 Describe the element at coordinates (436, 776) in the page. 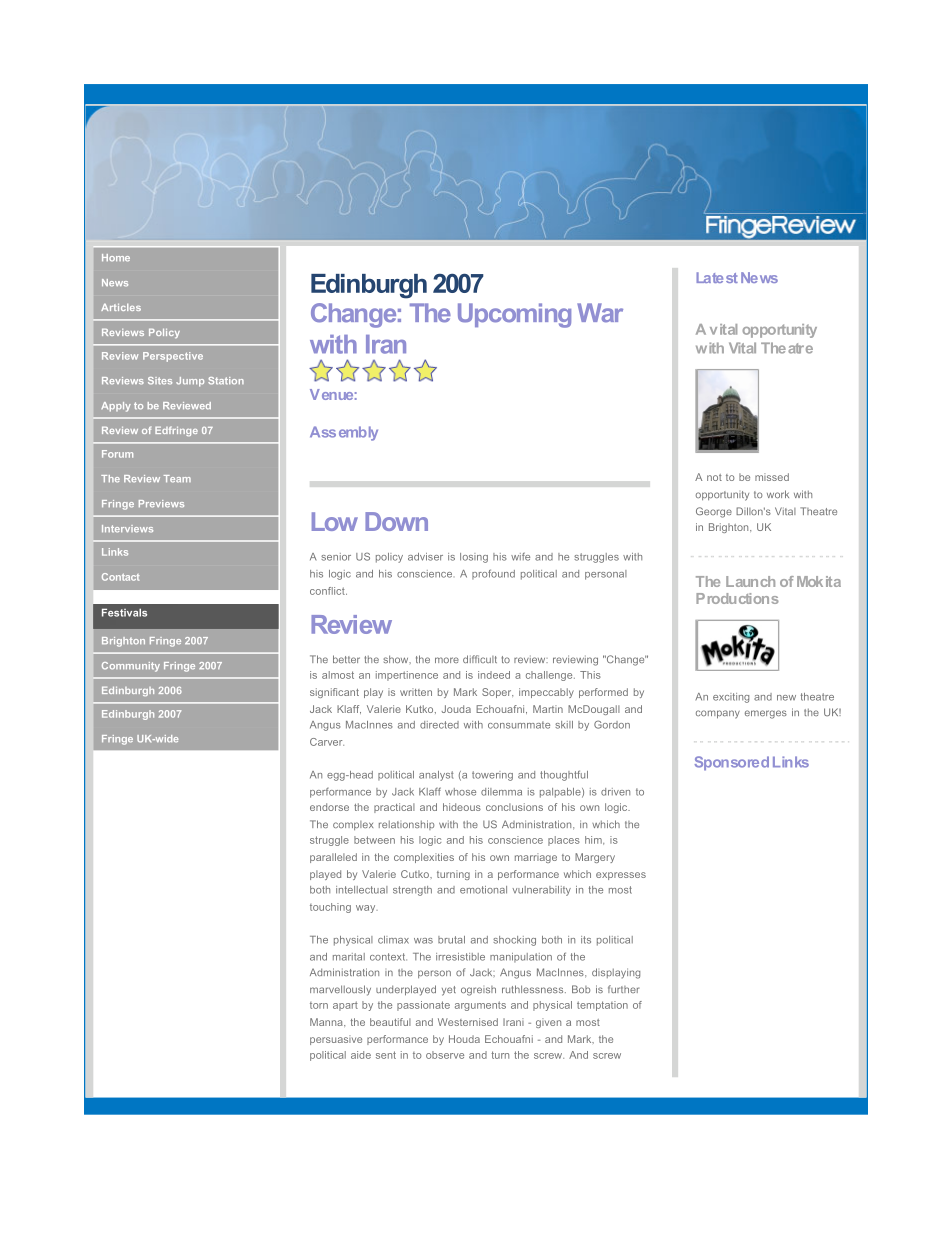

I see `analyst` at that location.
